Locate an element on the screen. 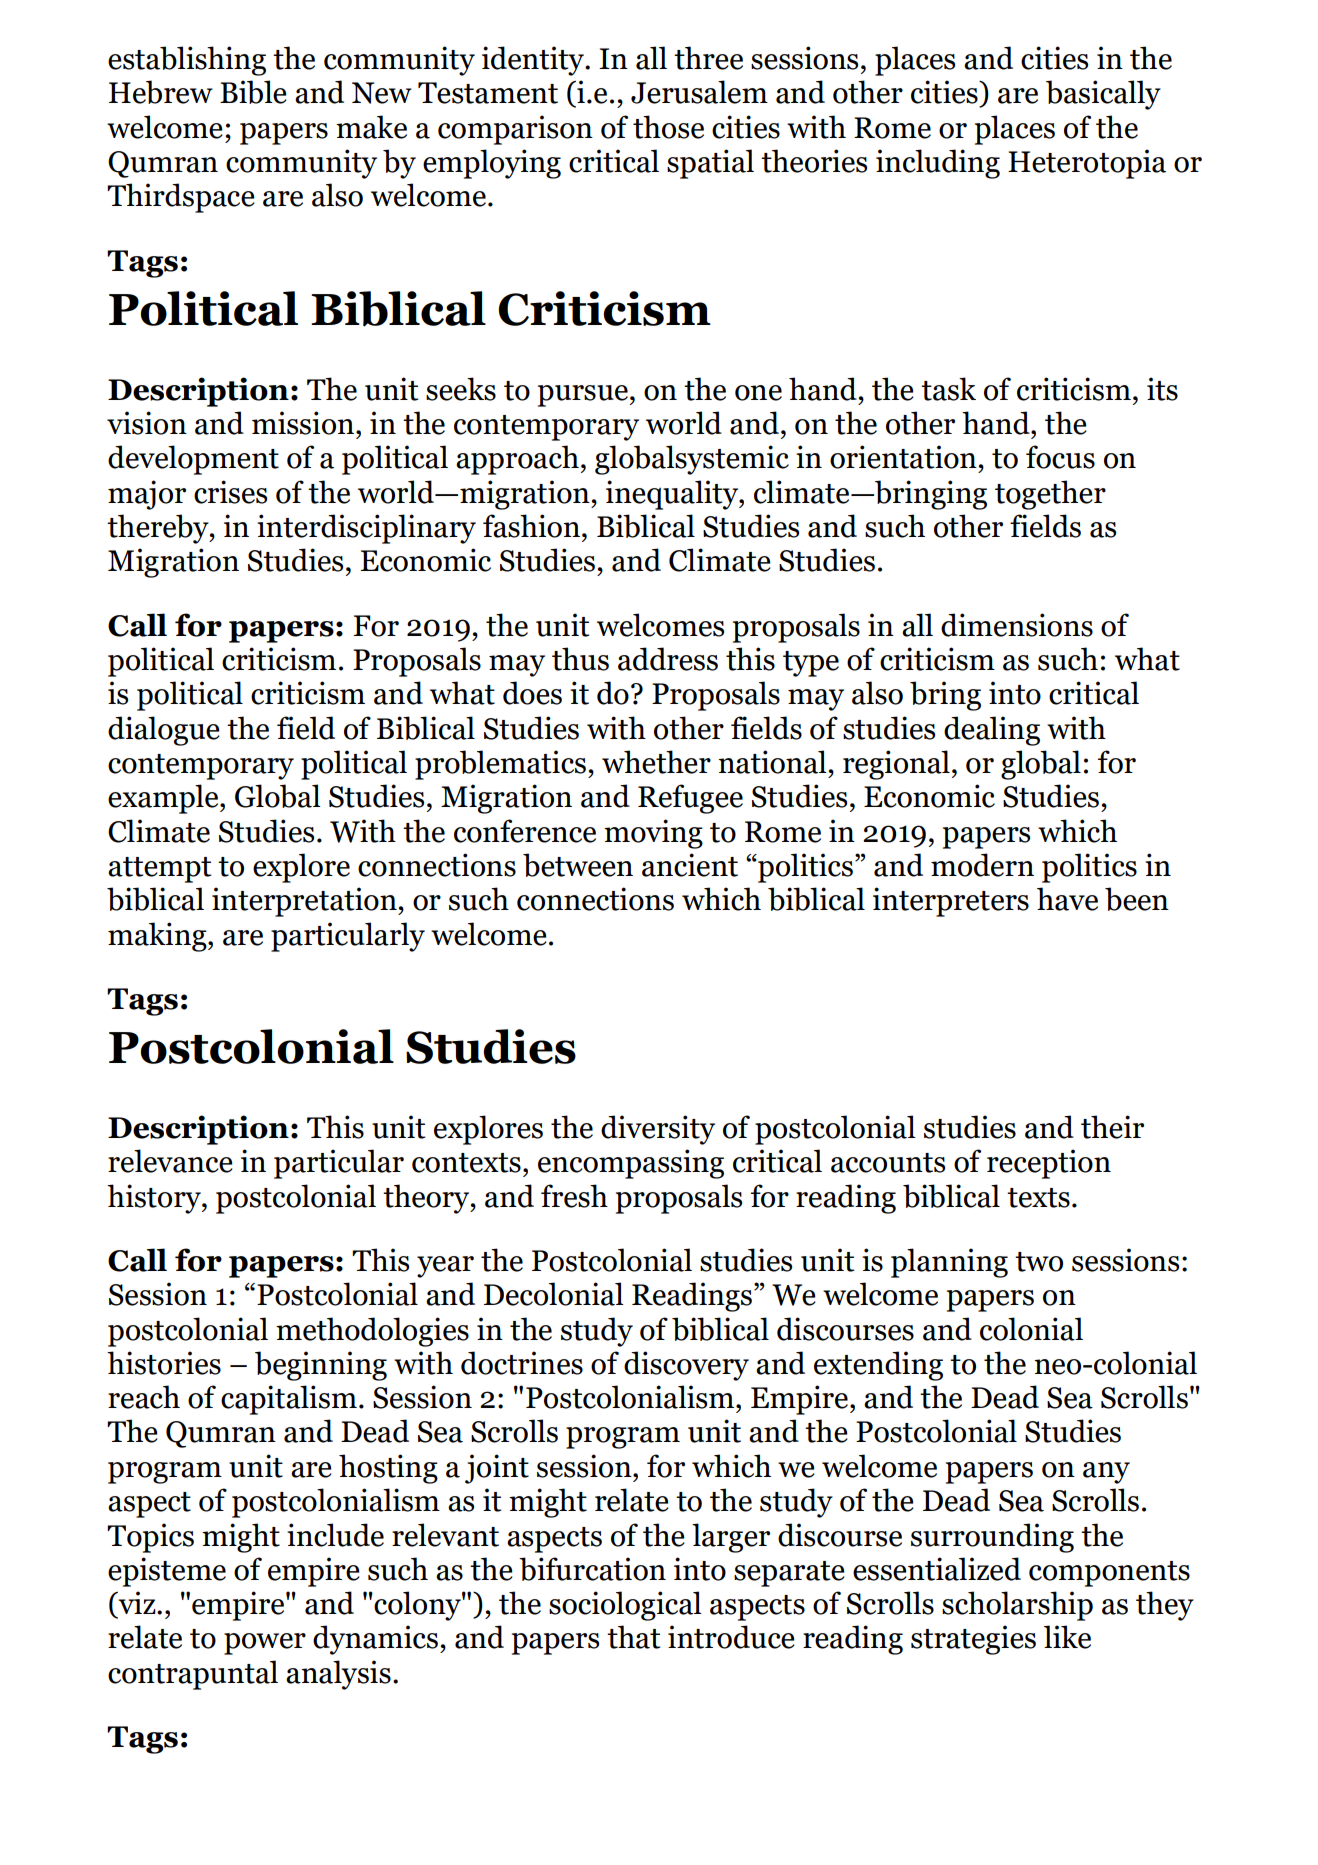  that is located at coordinates (634, 1637).
